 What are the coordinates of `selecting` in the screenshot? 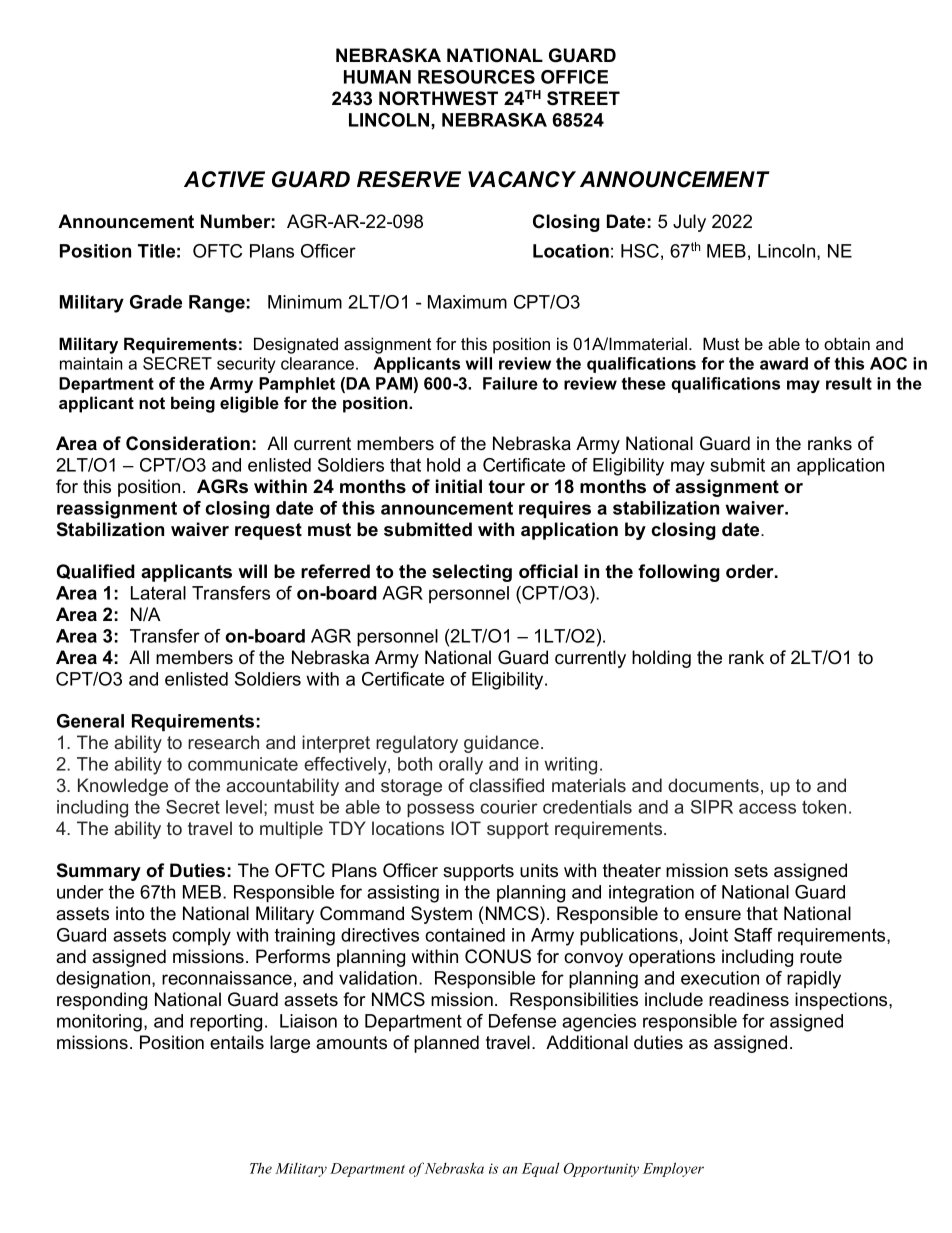 It's located at (472, 573).
